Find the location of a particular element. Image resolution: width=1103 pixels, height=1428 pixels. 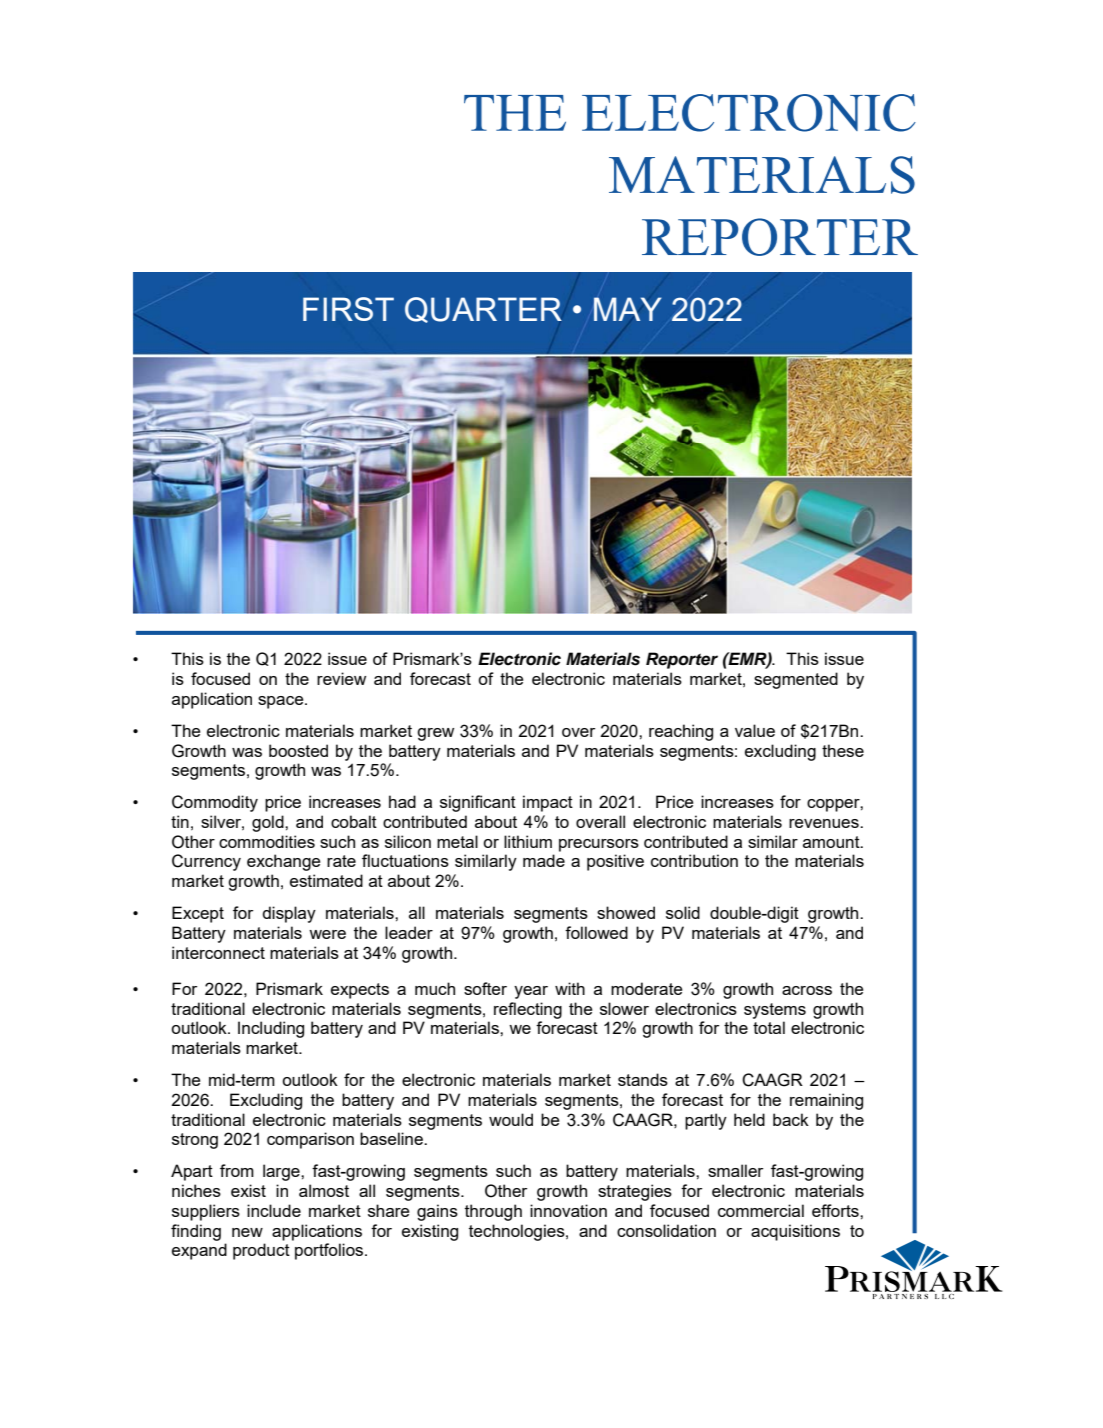

include is located at coordinates (274, 1210).
